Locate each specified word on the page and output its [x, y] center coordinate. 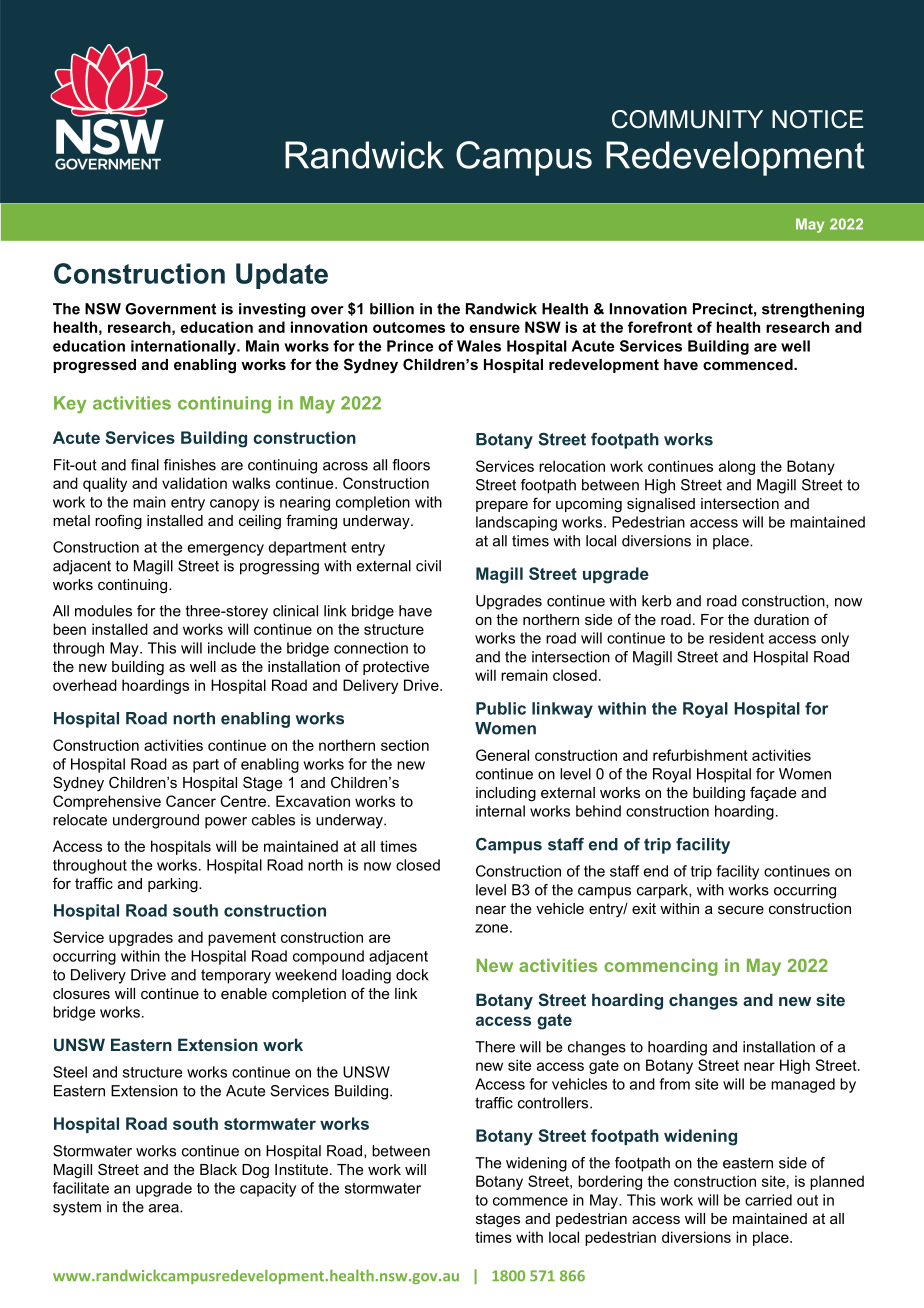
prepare [502, 506]
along [737, 467]
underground [156, 821]
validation [194, 483]
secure [741, 910]
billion [392, 309]
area [165, 1208]
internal [500, 811]
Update [282, 276]
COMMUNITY [687, 119]
